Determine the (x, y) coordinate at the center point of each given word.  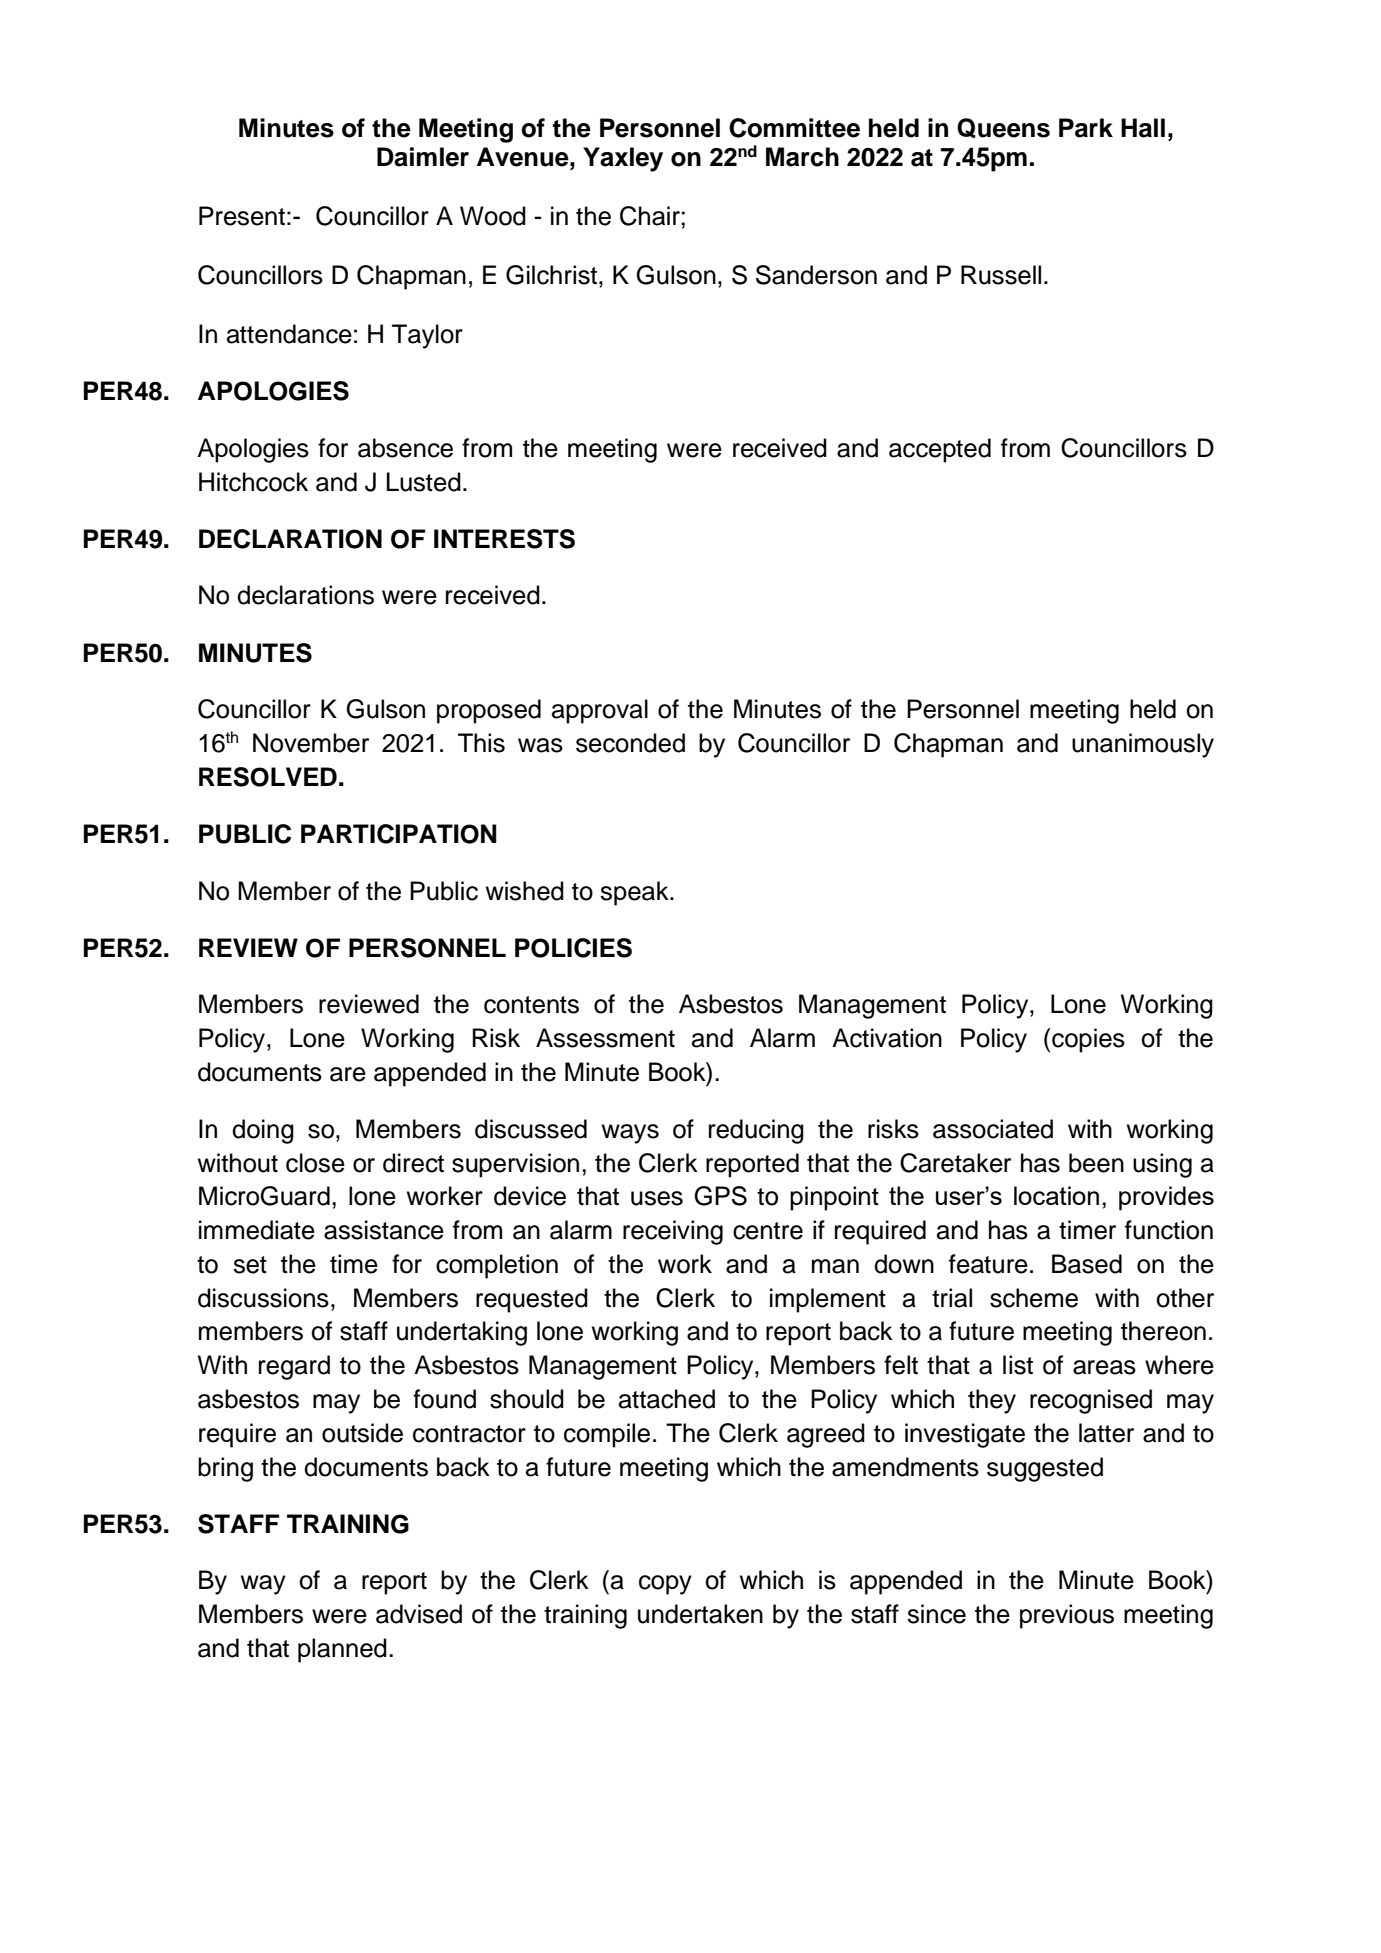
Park (1086, 128)
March (802, 157)
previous (1067, 1616)
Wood (493, 216)
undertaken (700, 1614)
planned (342, 1650)
